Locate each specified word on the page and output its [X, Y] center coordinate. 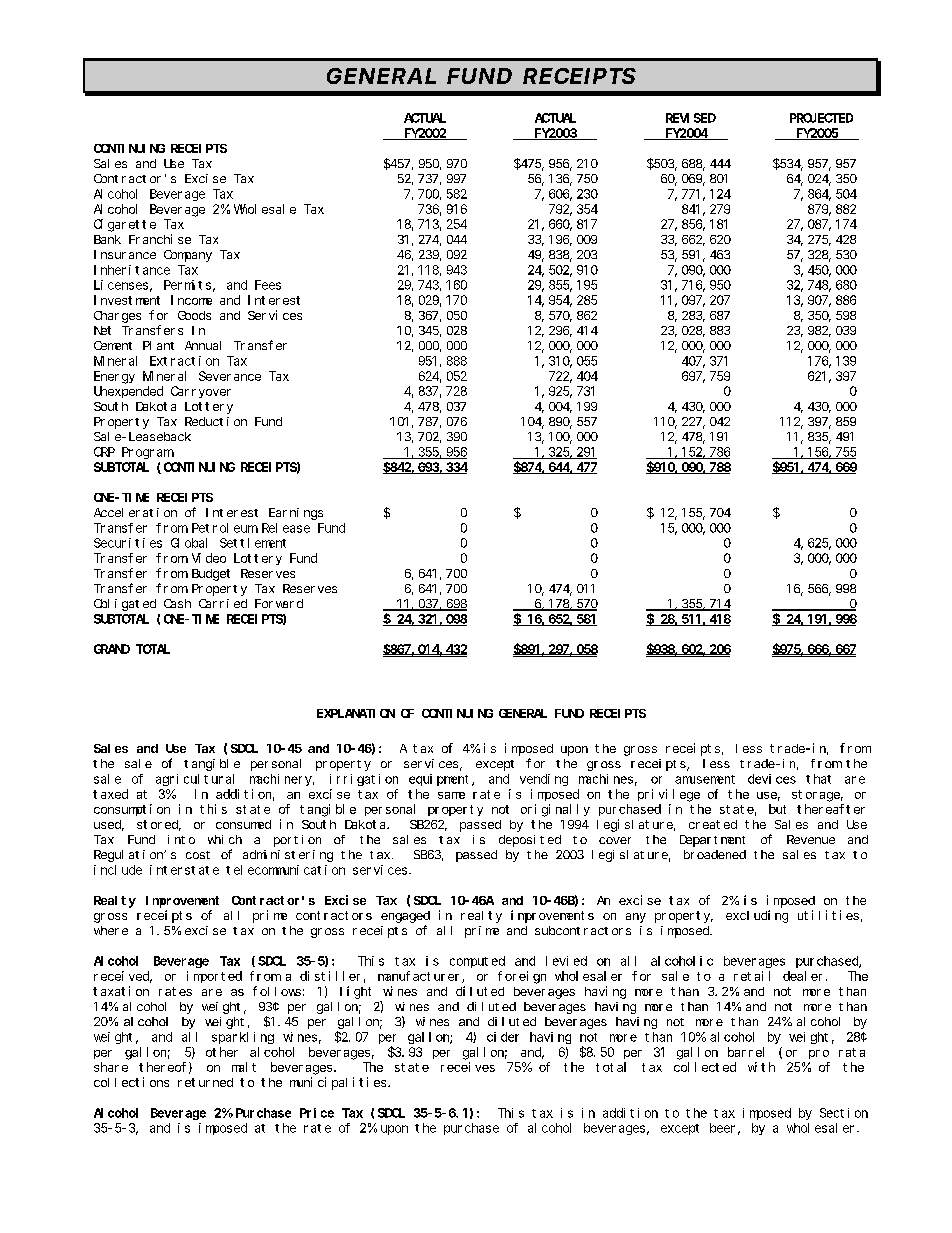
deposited [530, 841]
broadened [715, 854]
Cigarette [125, 225]
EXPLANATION [356, 713]
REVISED [691, 118]
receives [468, 1067]
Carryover [201, 392]
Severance [230, 376]
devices [772, 779]
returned [205, 1082]
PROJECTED [821, 118]
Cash [177, 603]
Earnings [296, 514]
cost [198, 855]
